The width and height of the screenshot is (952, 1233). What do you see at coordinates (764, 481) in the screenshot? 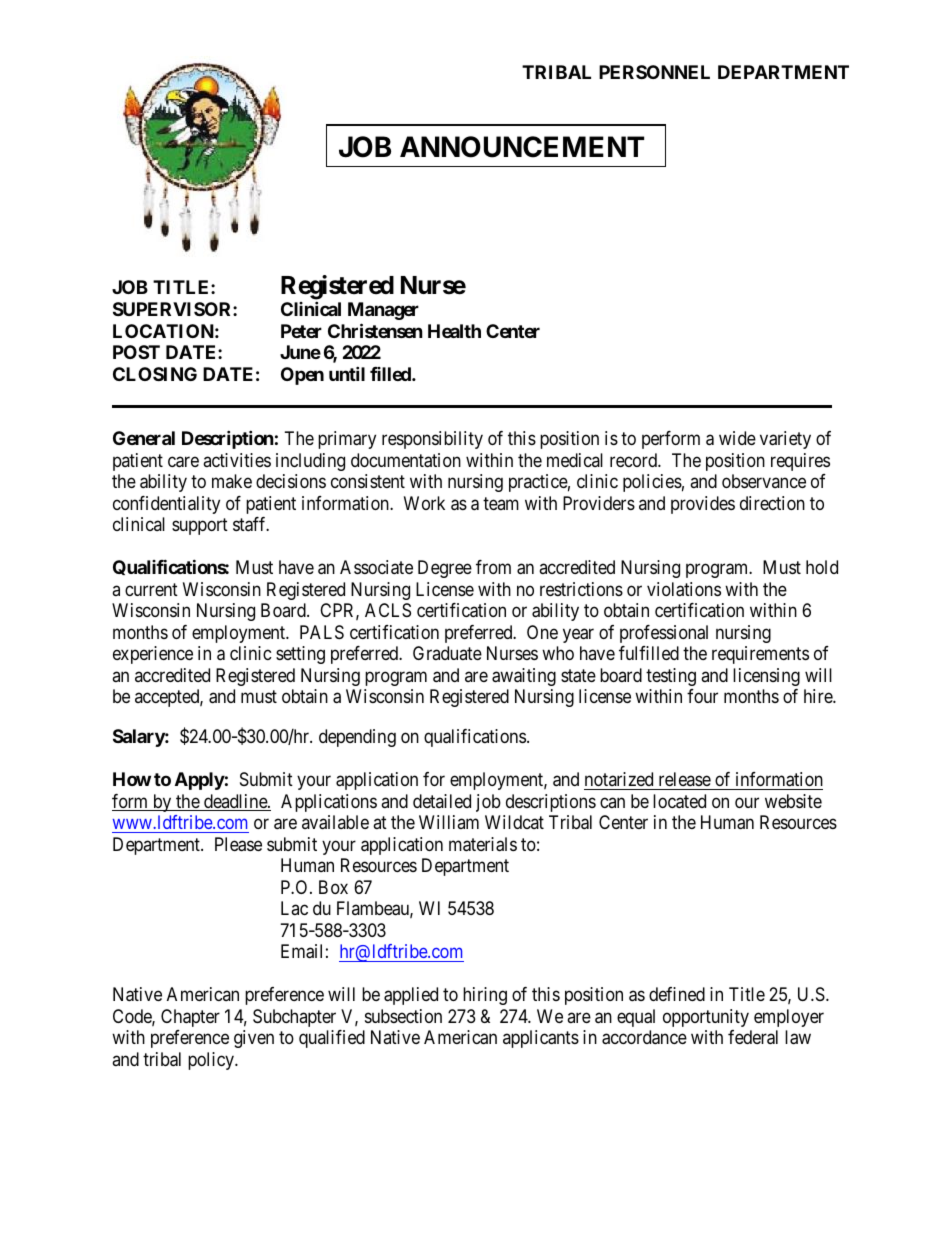
I see `observance` at bounding box center [764, 481].
